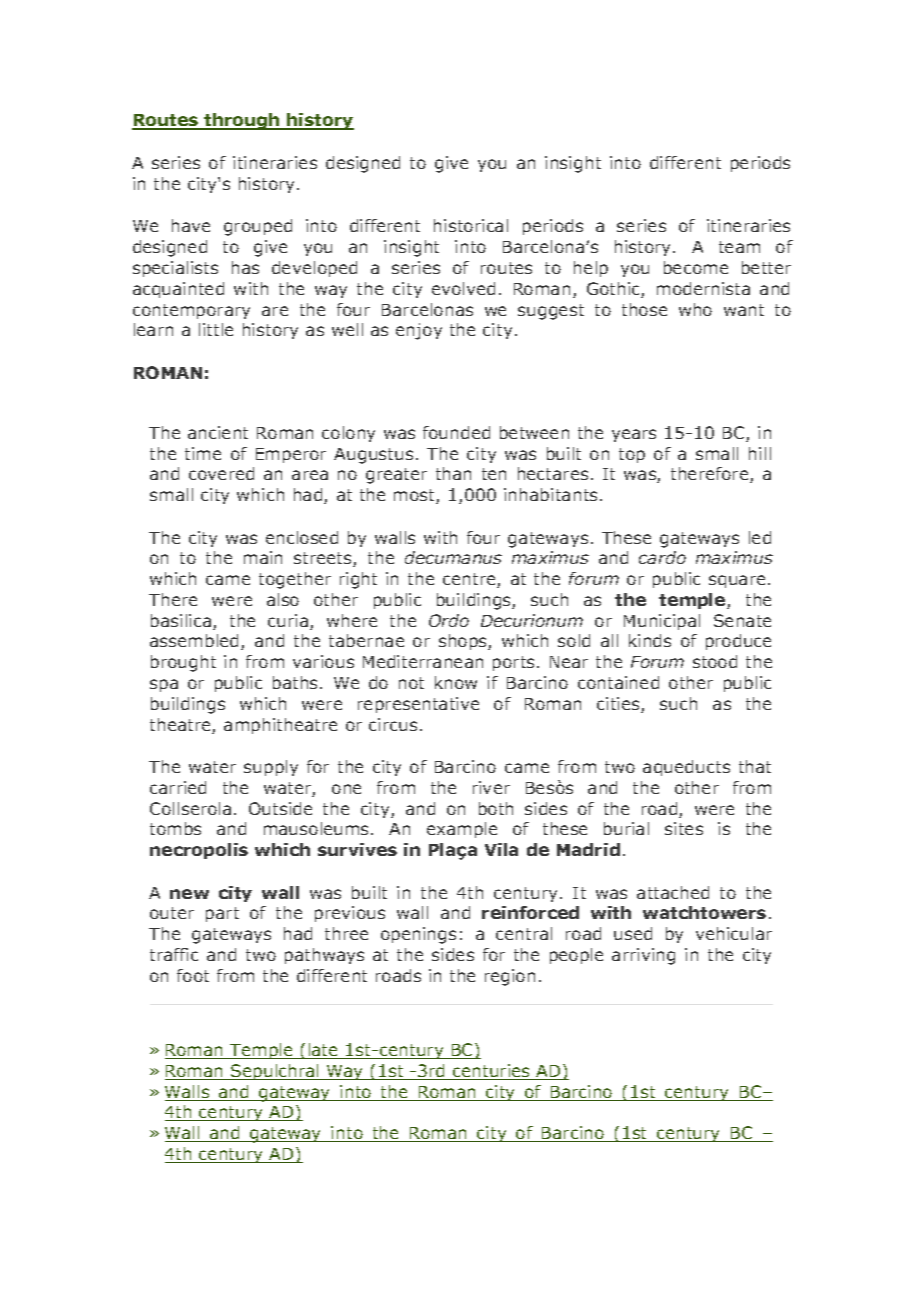 The width and height of the document is (924, 1308). Describe the element at coordinates (739, 247) in the document. I see `team` at that location.
